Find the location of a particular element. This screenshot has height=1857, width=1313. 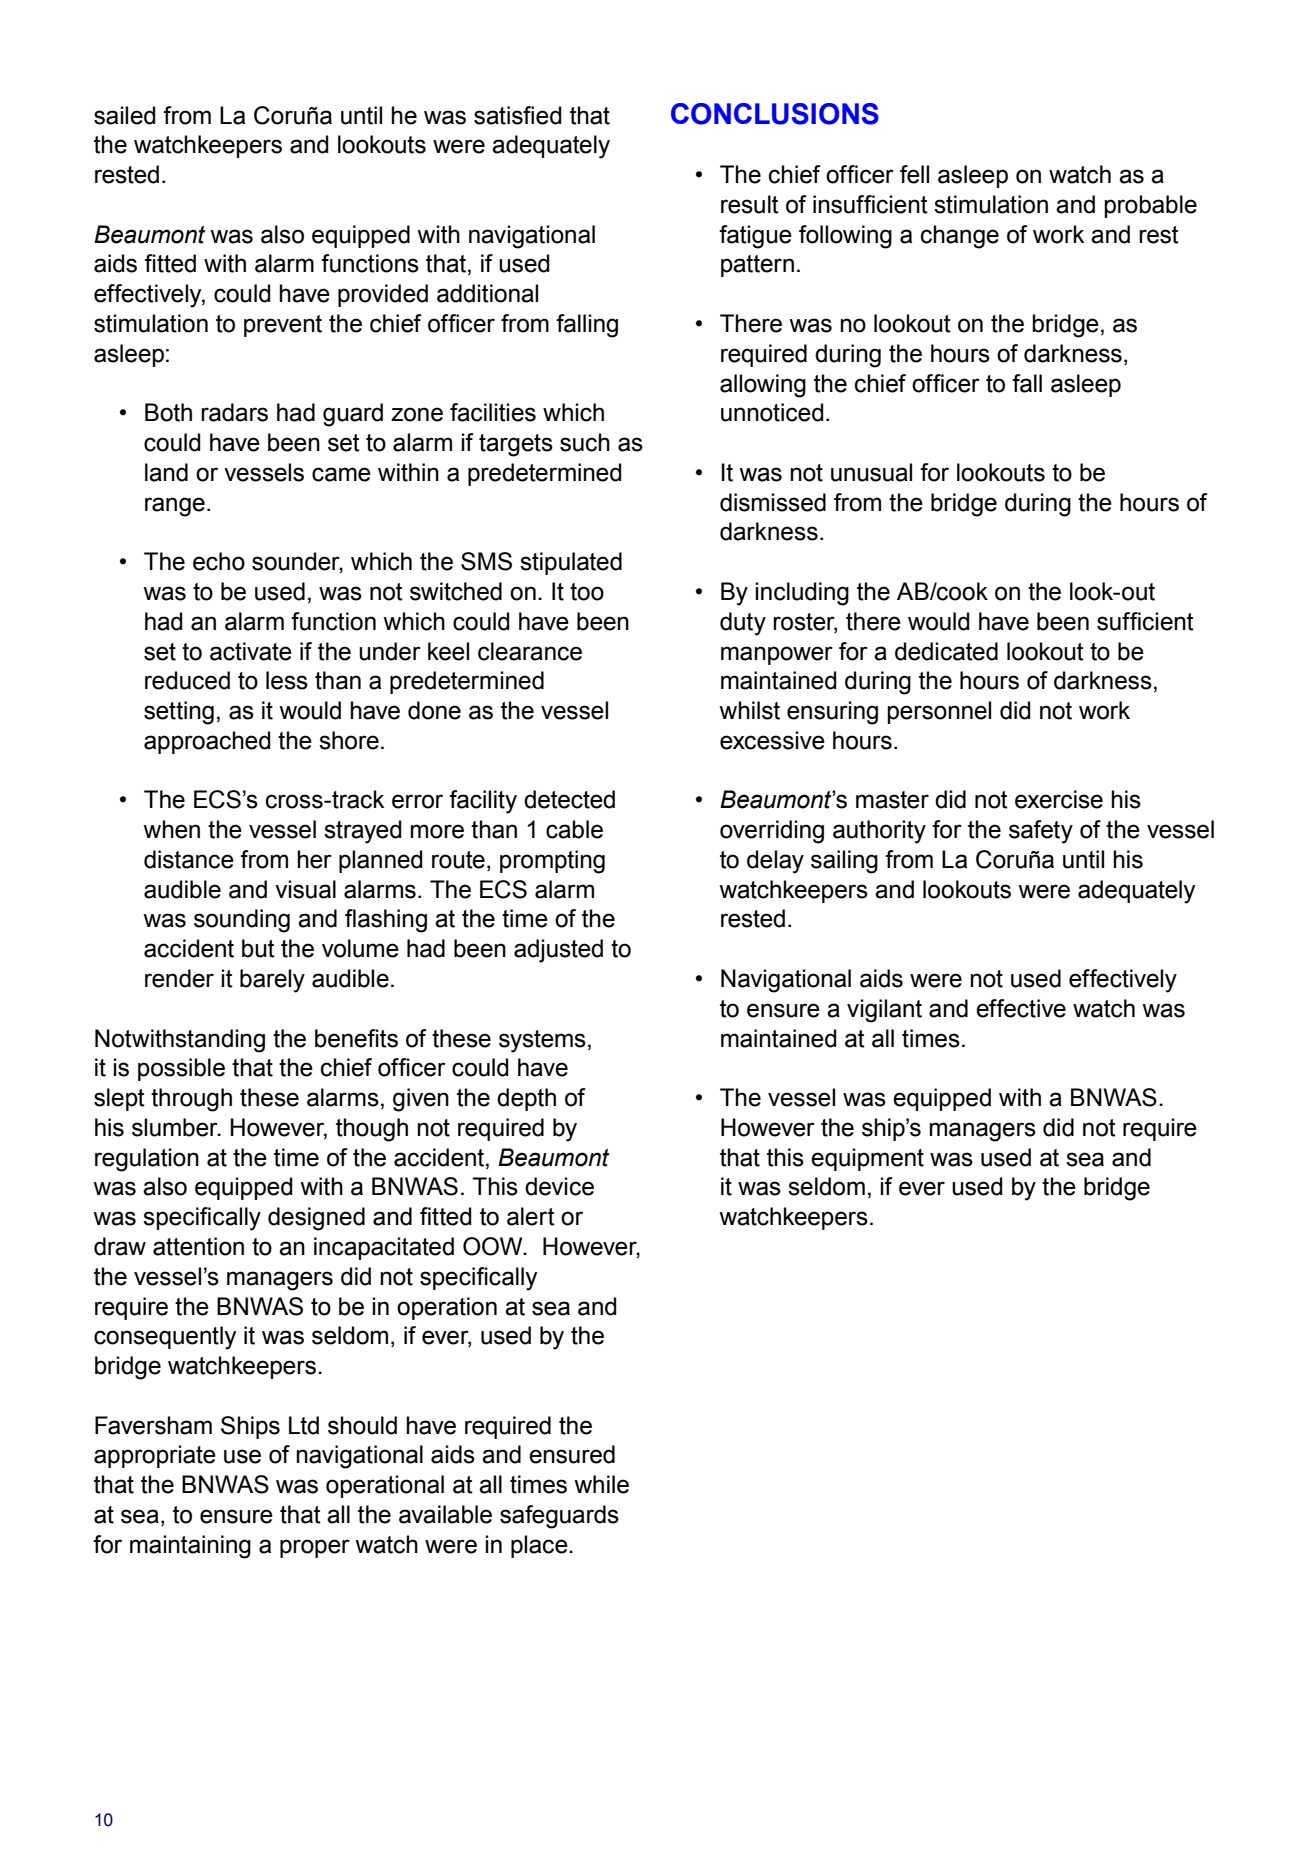

distance is located at coordinates (189, 859).
